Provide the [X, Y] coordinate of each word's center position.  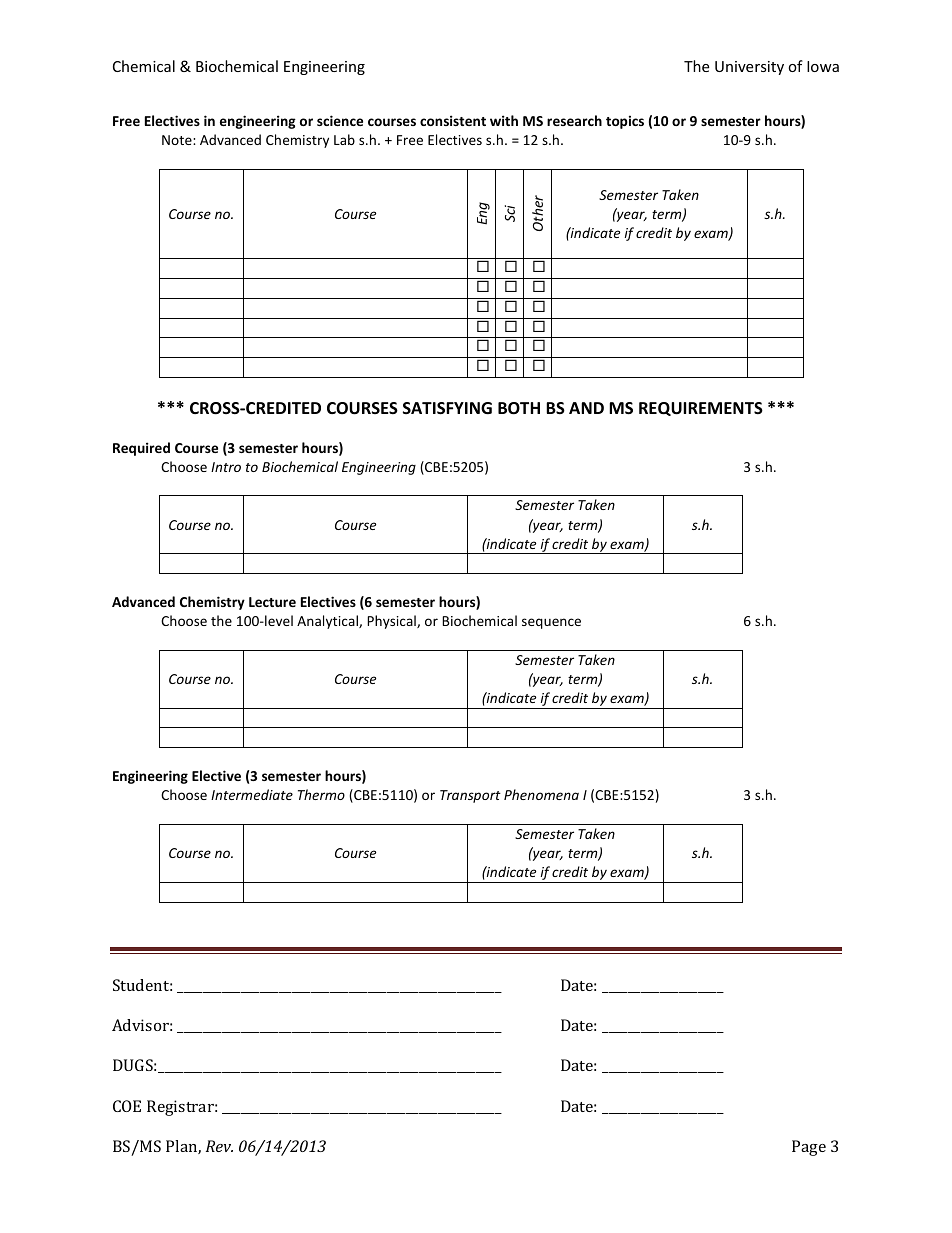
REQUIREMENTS [701, 409]
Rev [219, 1146]
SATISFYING [447, 408]
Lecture [272, 602]
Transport [470, 796]
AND [586, 408]
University [749, 68]
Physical [392, 622]
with [504, 120]
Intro [226, 467]
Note [178, 140]
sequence [551, 623]
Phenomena [541, 794]
